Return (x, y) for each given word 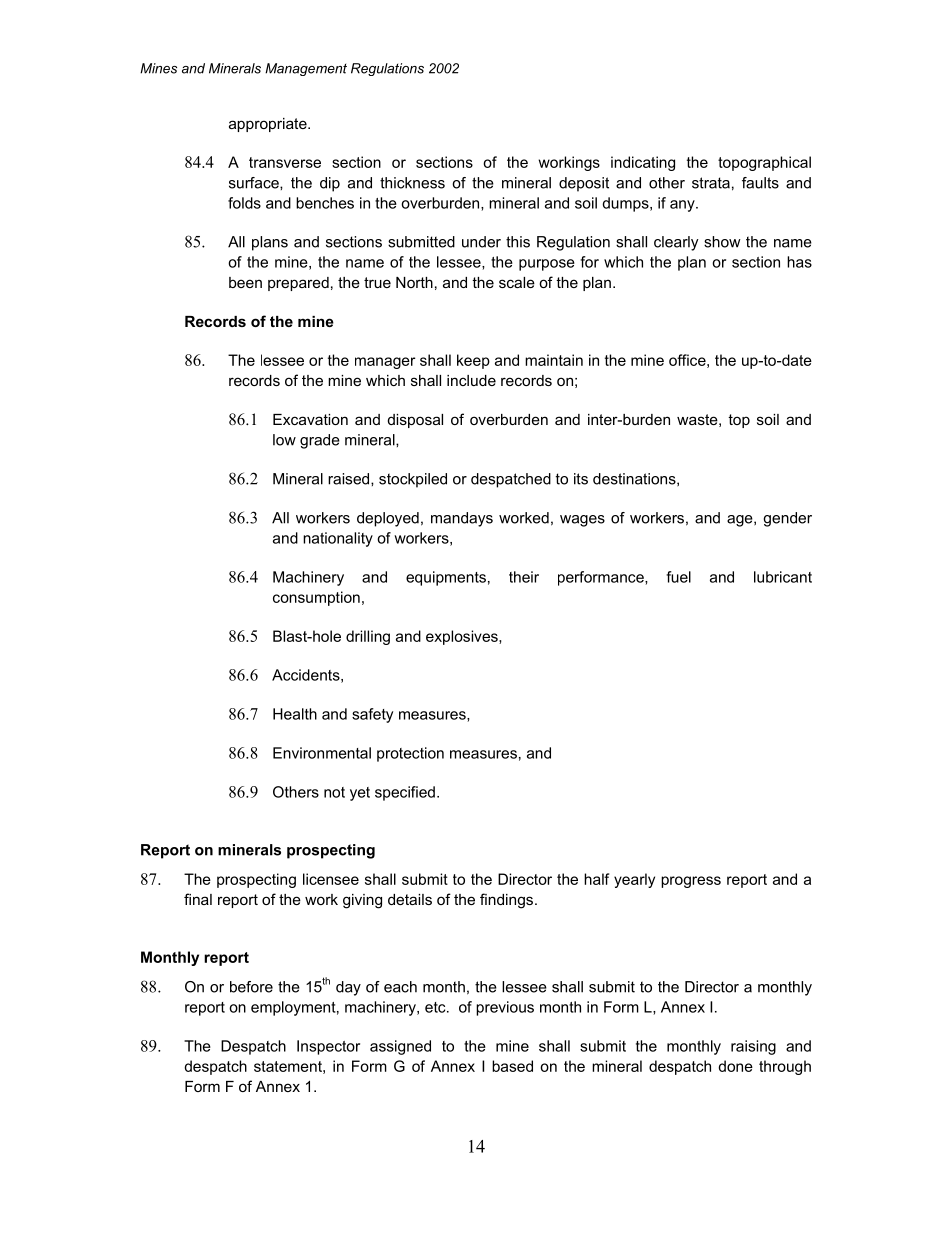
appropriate (269, 125)
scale (517, 282)
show (722, 242)
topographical (764, 163)
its (581, 479)
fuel (678, 577)
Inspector (328, 1047)
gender (787, 519)
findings (508, 901)
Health (295, 714)
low (284, 440)
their (524, 577)
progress (691, 882)
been (245, 282)
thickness (412, 183)
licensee (331, 879)
